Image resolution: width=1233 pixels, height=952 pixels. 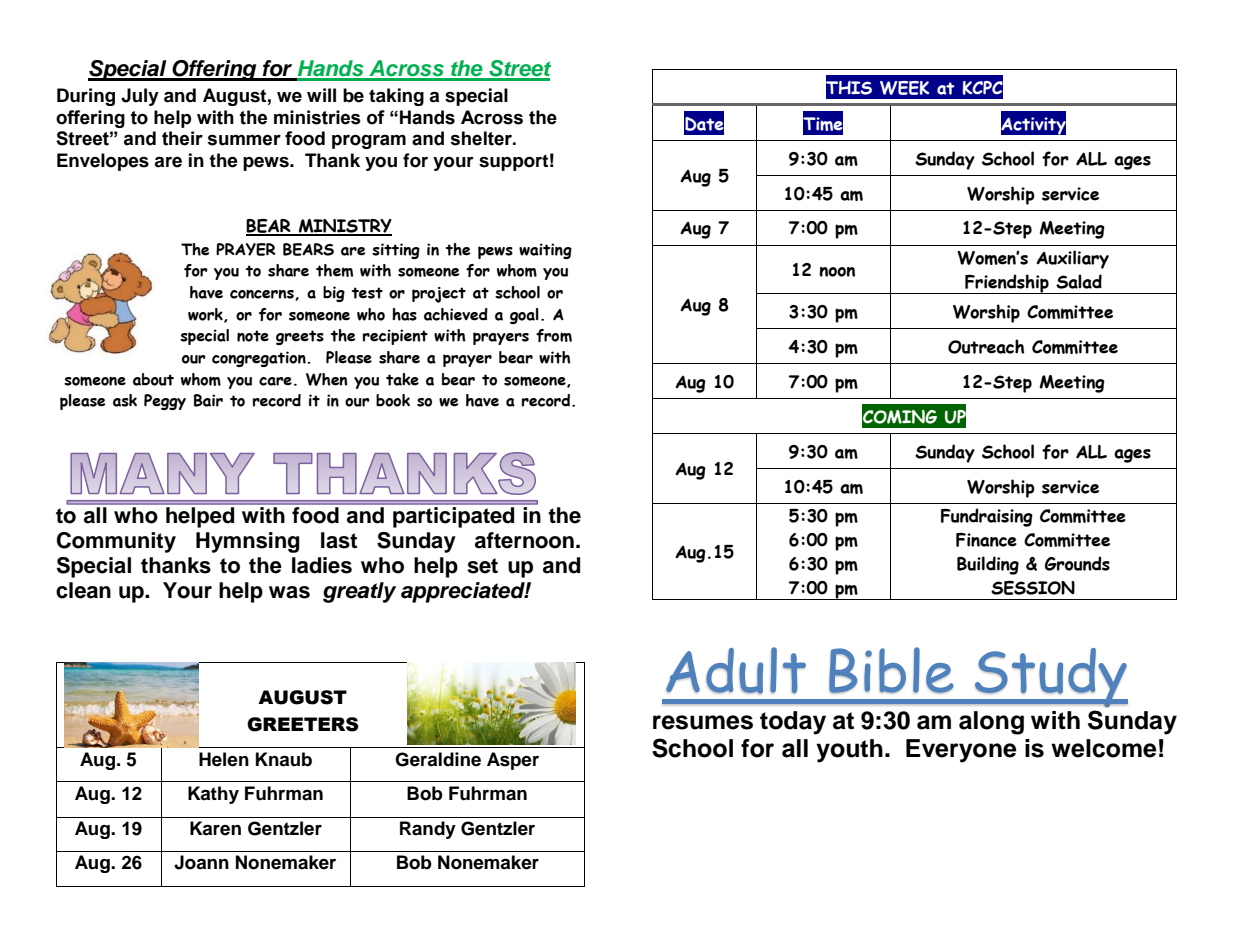 I want to click on taking, so click(x=396, y=97).
